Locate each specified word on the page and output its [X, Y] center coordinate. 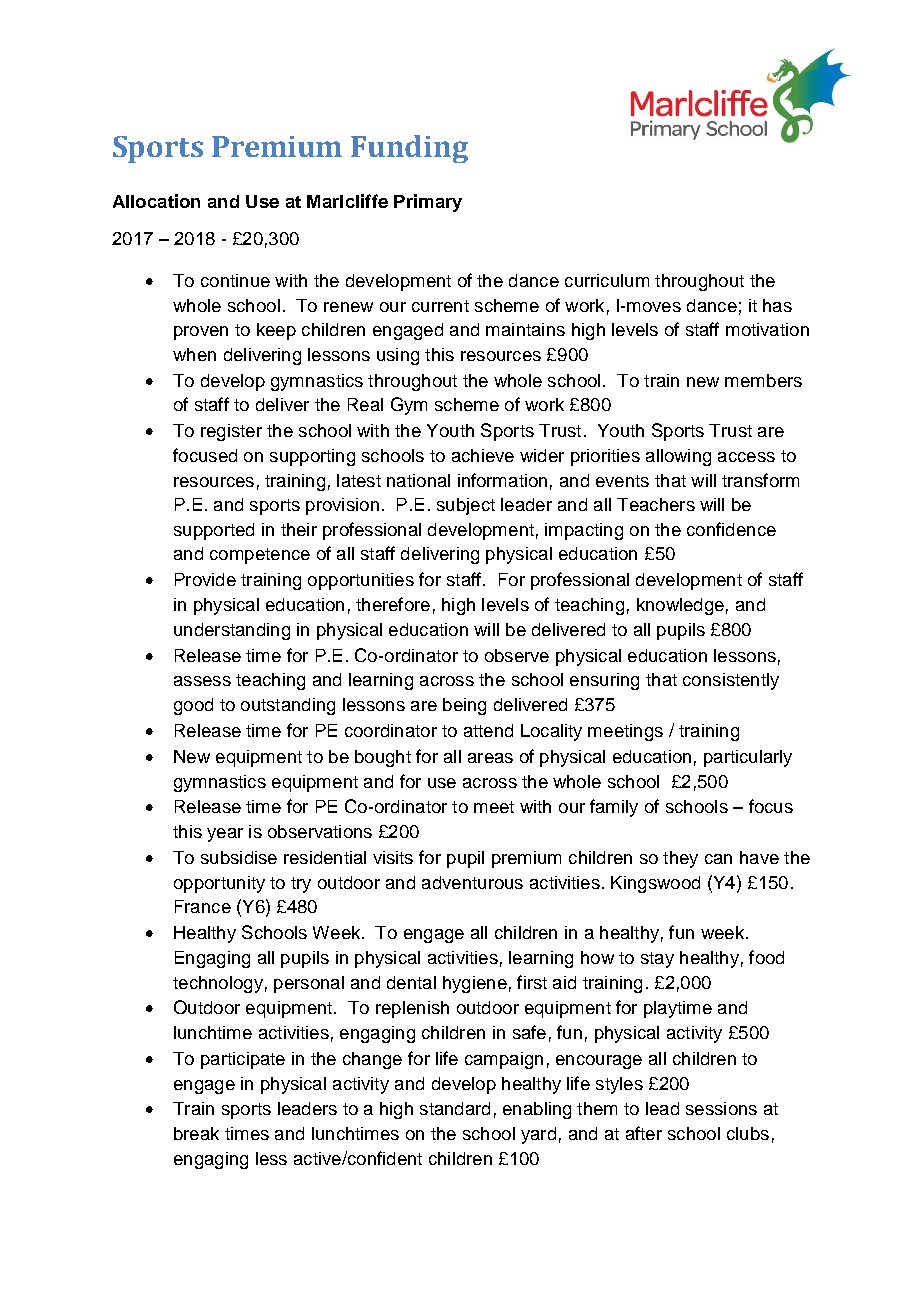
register [231, 432]
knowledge [680, 606]
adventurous [472, 882]
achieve [483, 455]
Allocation [156, 201]
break [196, 1133]
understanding [232, 631]
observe [517, 655]
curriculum [607, 280]
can [718, 859]
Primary [428, 203]
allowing [678, 457]
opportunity [219, 884]
